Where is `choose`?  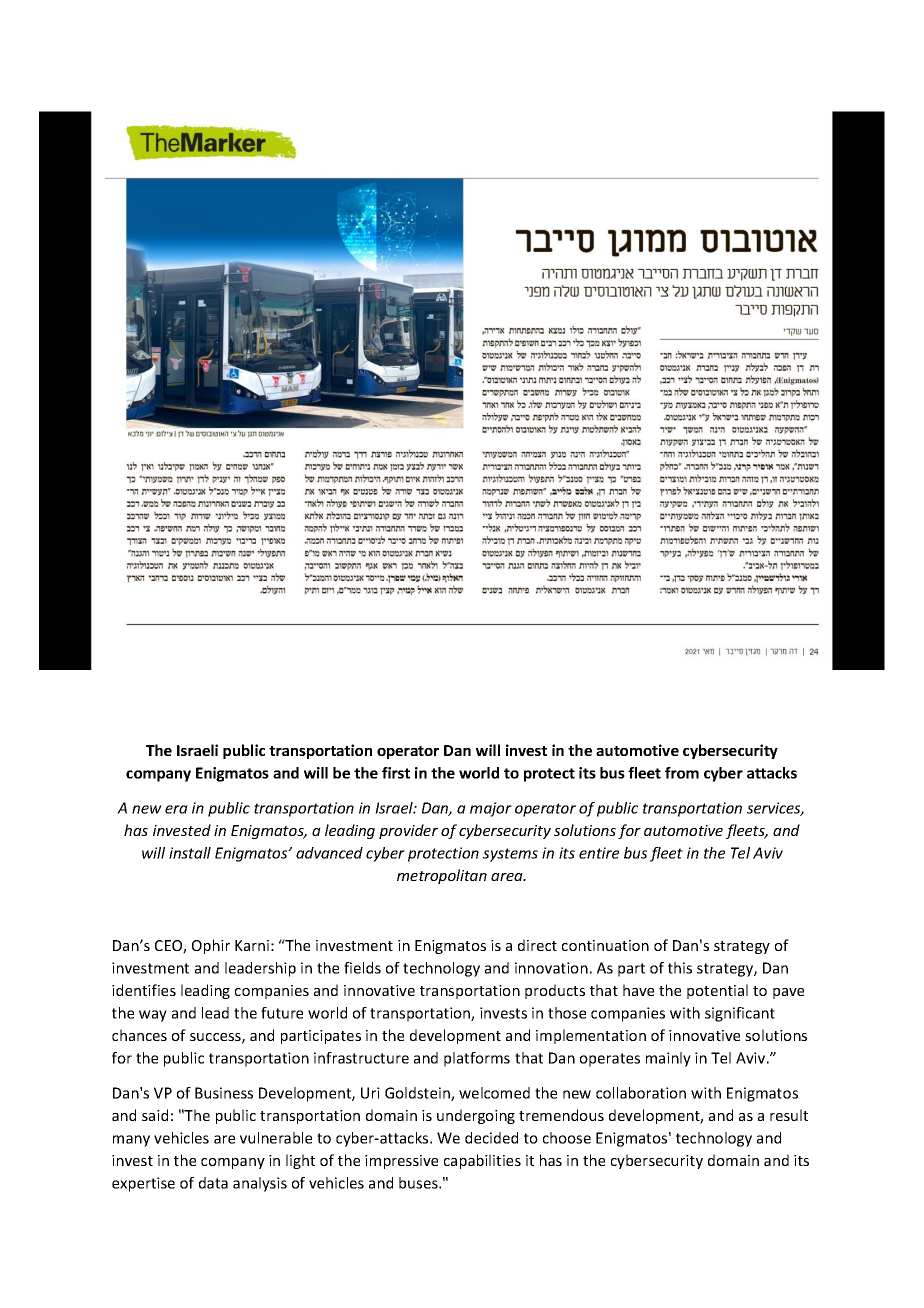
choose is located at coordinates (567, 1138).
